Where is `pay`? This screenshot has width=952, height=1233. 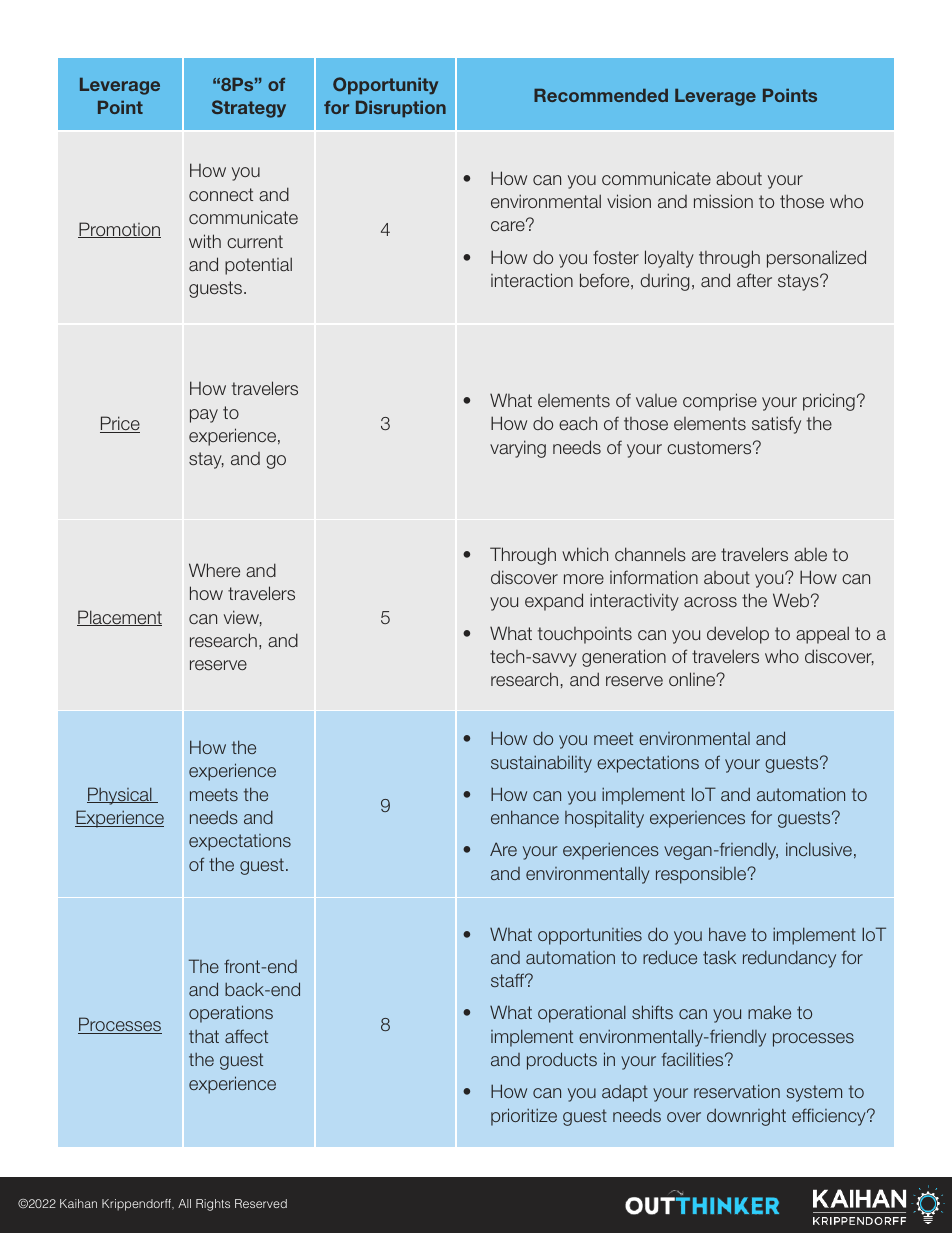 pay is located at coordinates (204, 416).
